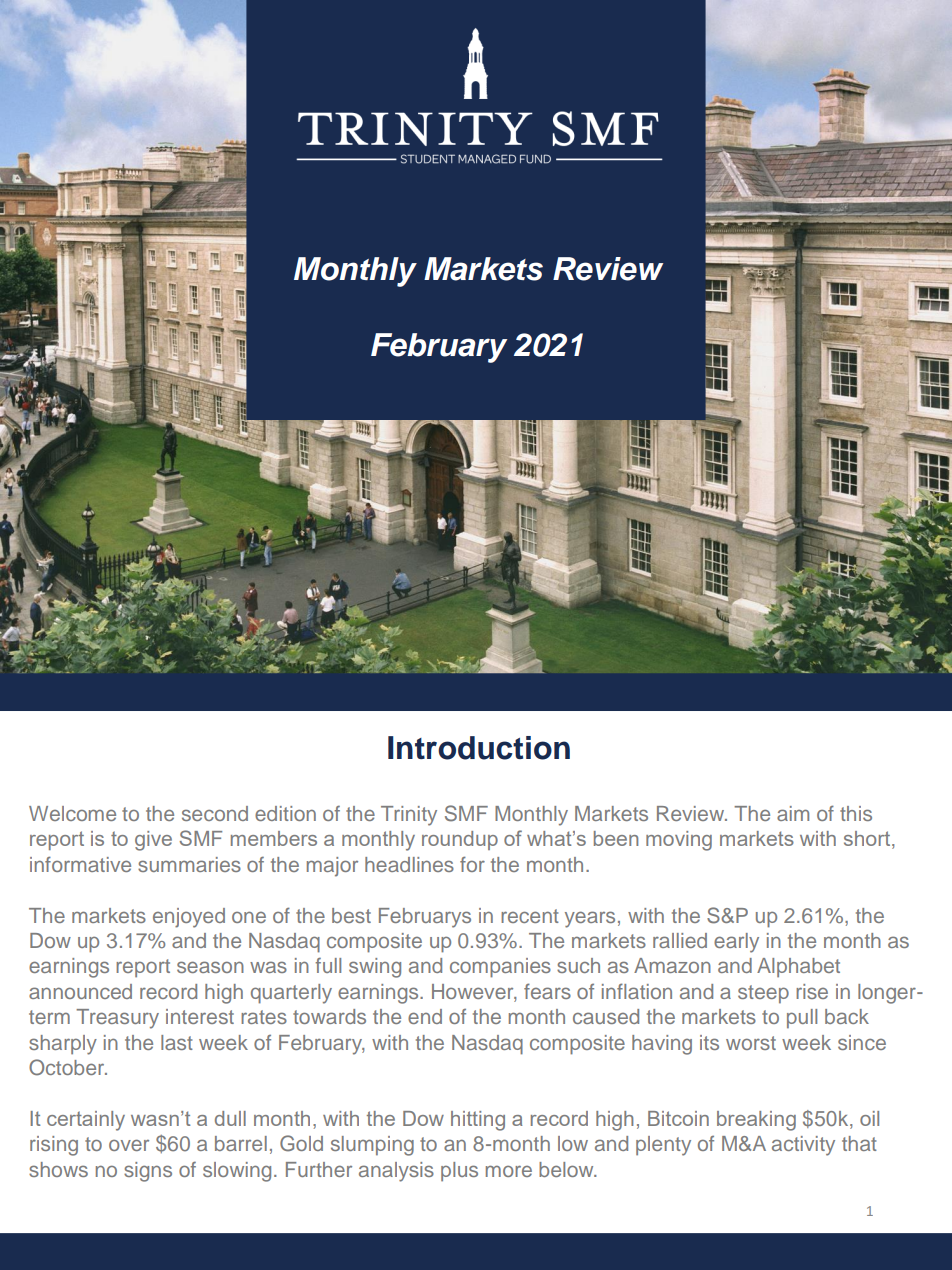 This document has width=952, height=1270. What do you see at coordinates (793, 813) in the document?
I see `aim` at bounding box center [793, 813].
